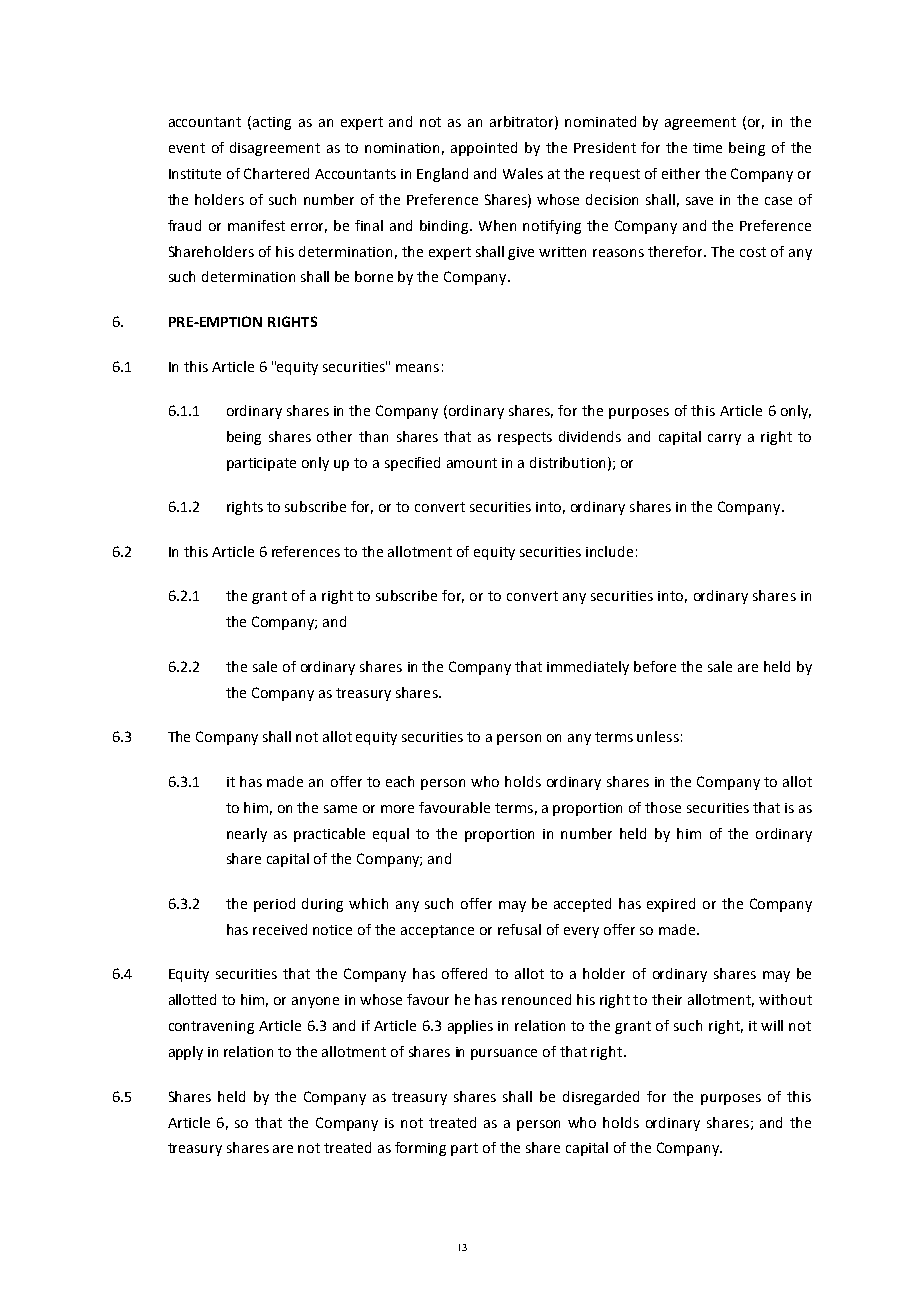  What do you see at coordinates (588, 668) in the image?
I see `immediately` at bounding box center [588, 668].
